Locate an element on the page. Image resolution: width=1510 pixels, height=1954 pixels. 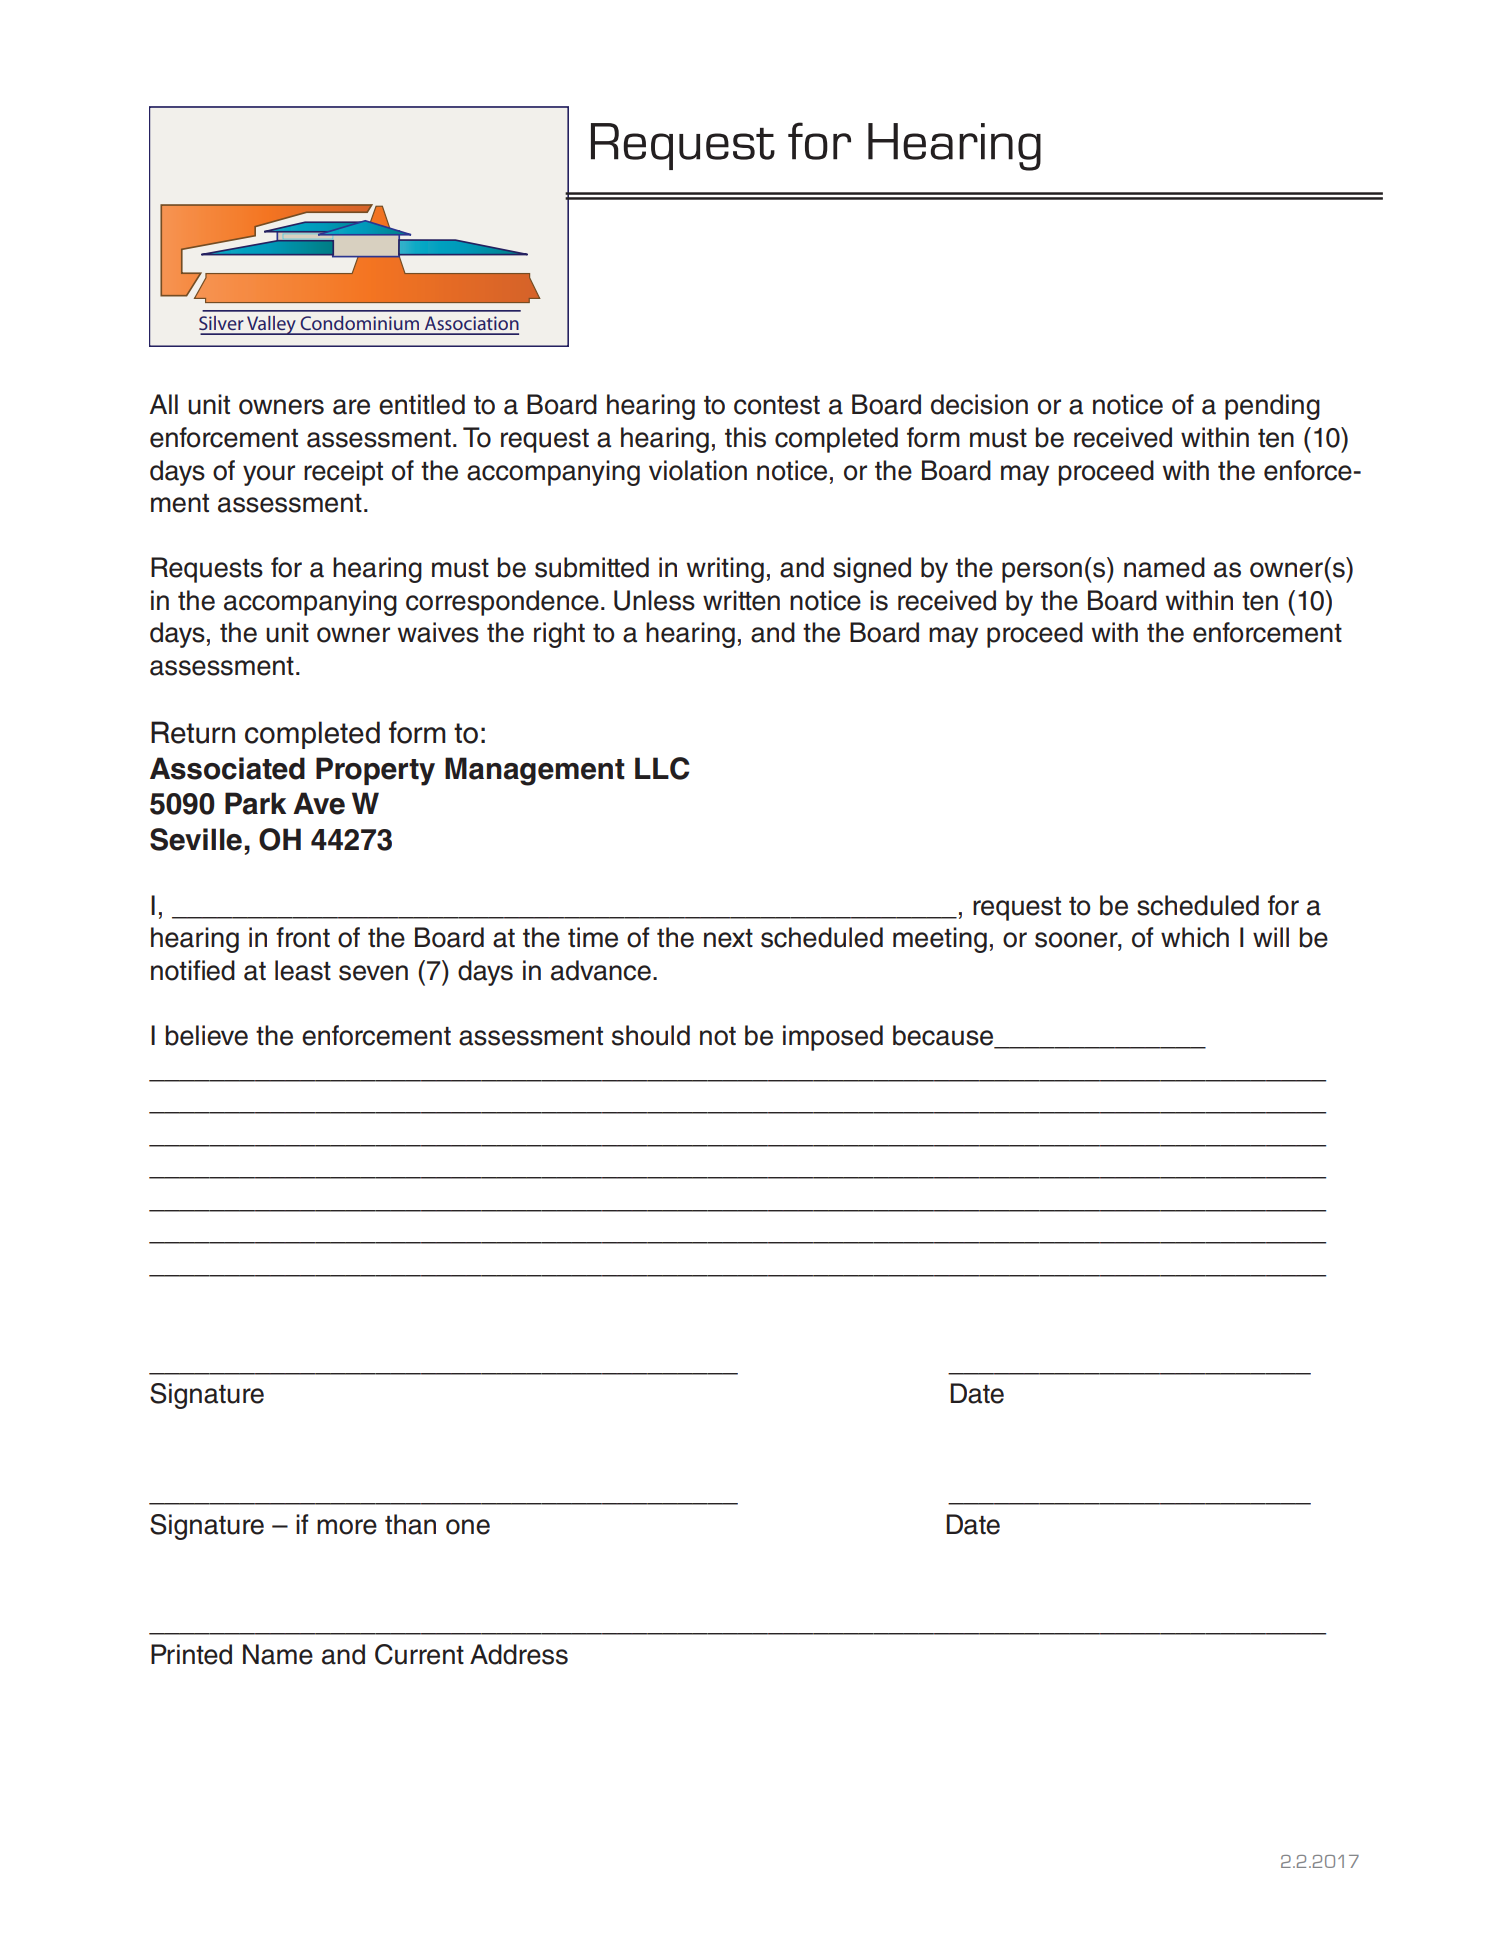
contest is located at coordinates (777, 405).
